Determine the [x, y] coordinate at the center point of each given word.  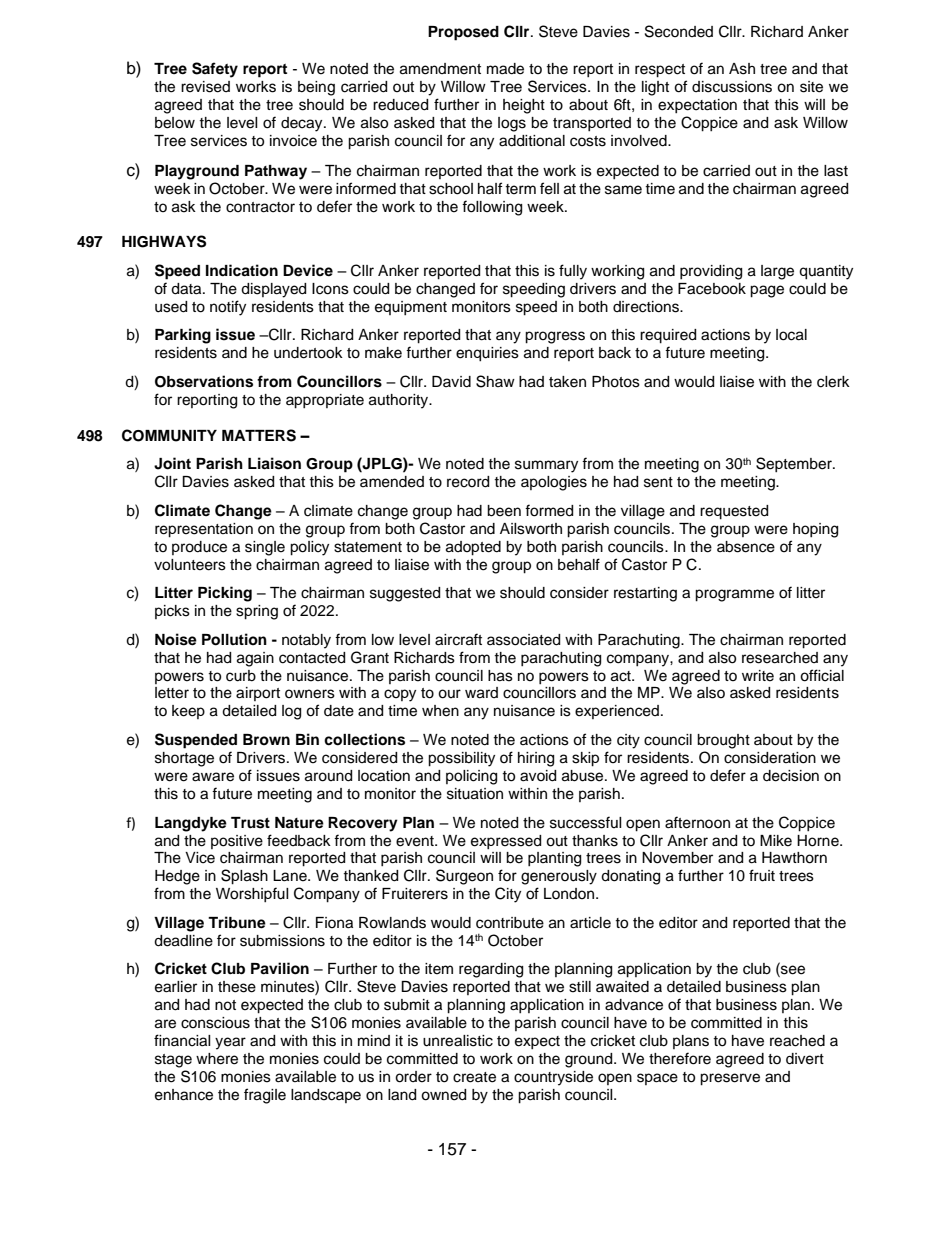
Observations [204, 381]
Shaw [495, 381]
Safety [215, 70]
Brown [266, 739]
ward [481, 693]
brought [723, 741]
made [505, 69]
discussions [732, 87]
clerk [833, 382]
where [217, 1059]
